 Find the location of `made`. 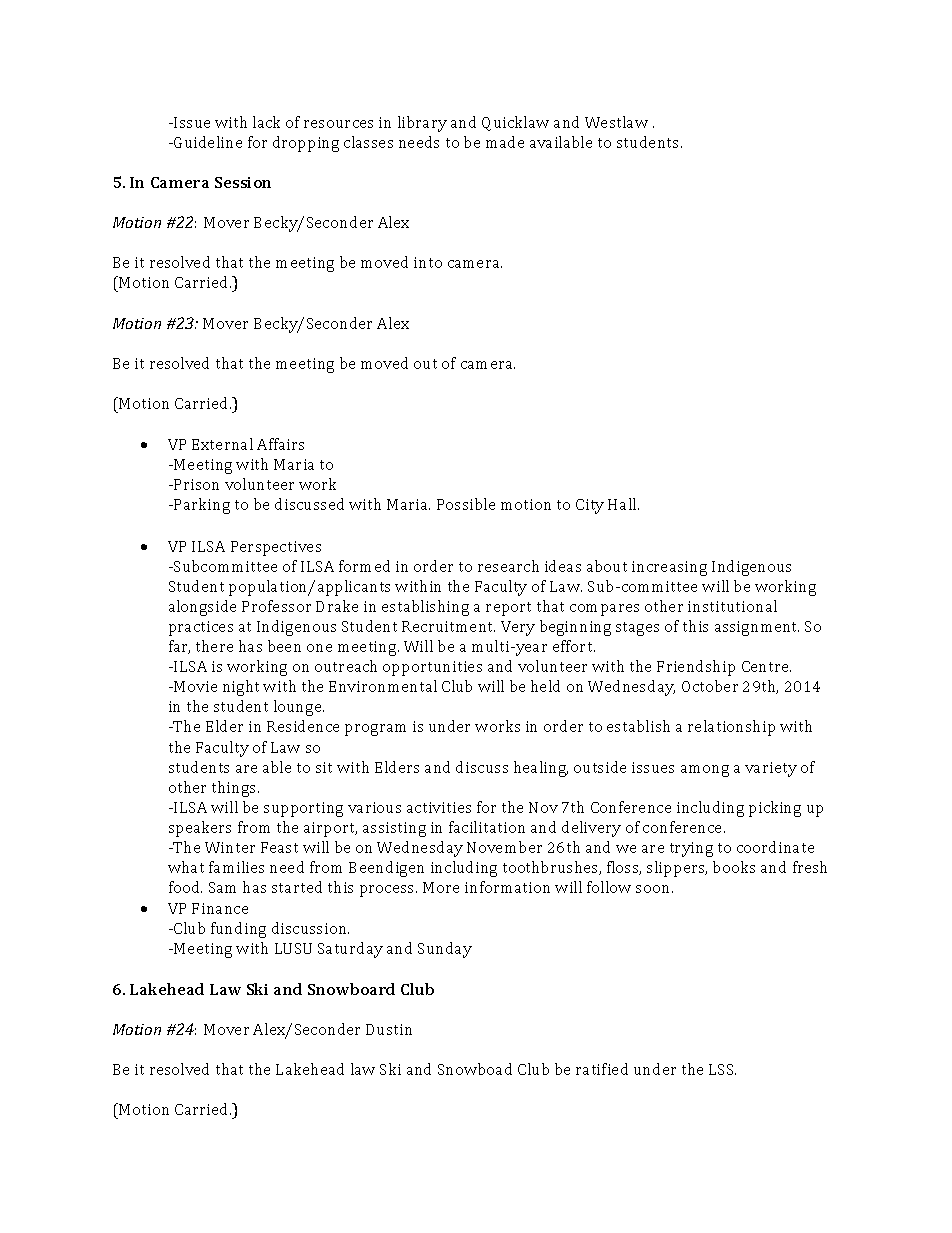

made is located at coordinates (505, 142).
